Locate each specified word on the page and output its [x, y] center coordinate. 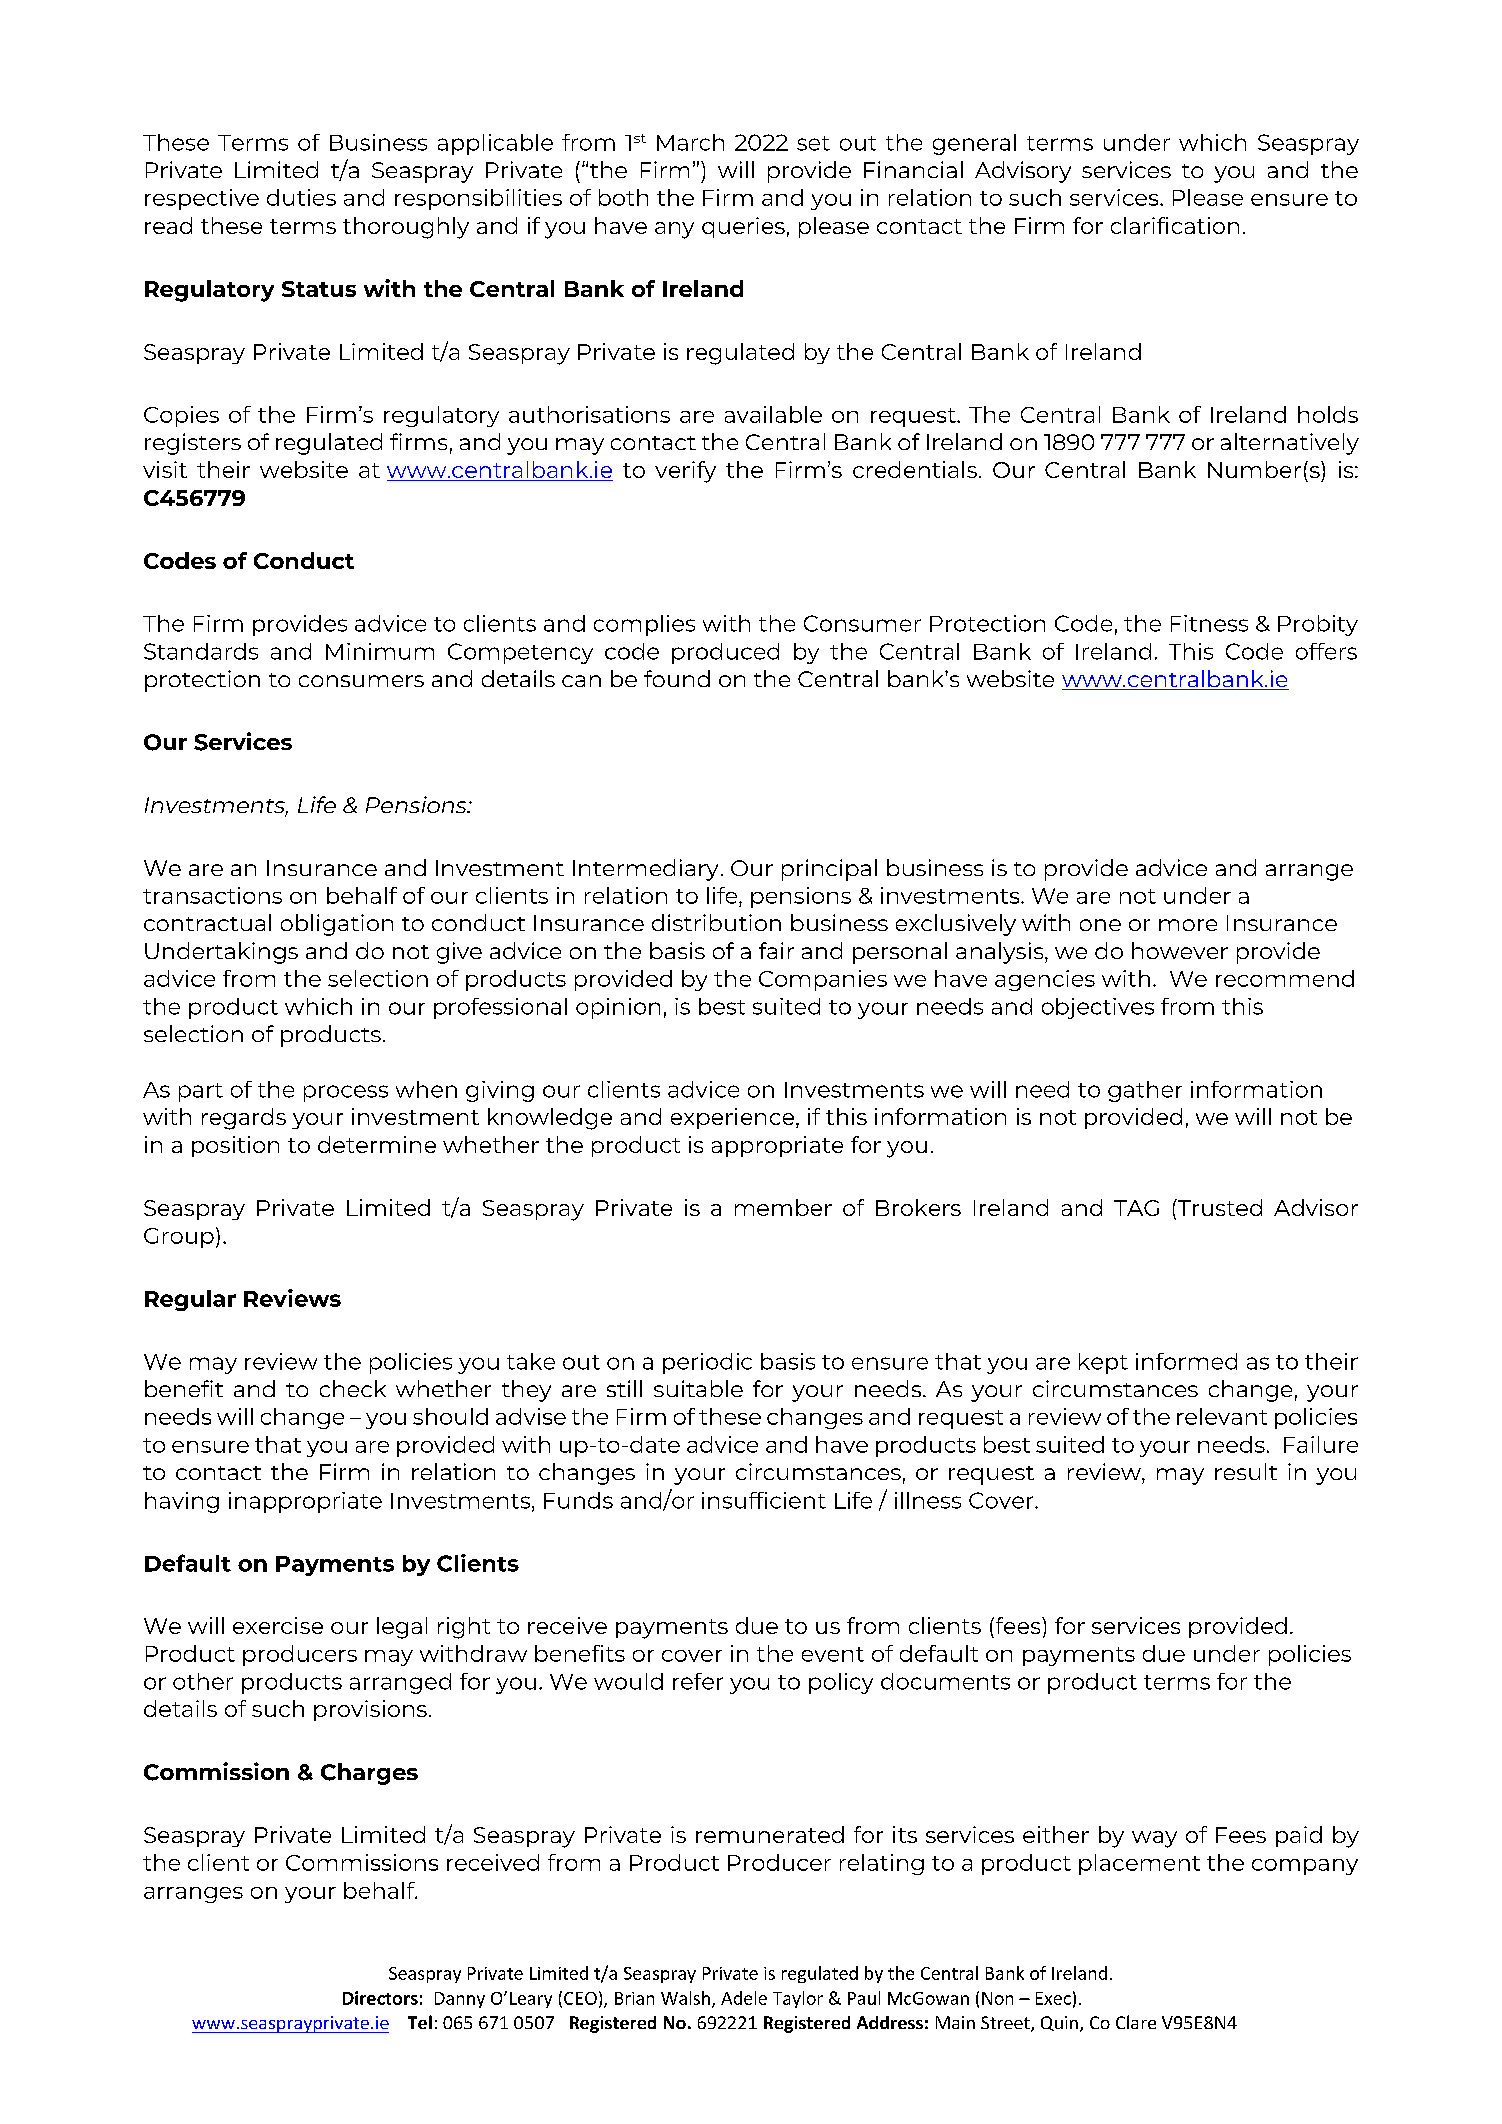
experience [734, 1118]
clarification [1175, 225]
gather [1145, 1091]
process [346, 1093]
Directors [380, 1998]
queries [743, 227]
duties [301, 197]
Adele [744, 1998]
